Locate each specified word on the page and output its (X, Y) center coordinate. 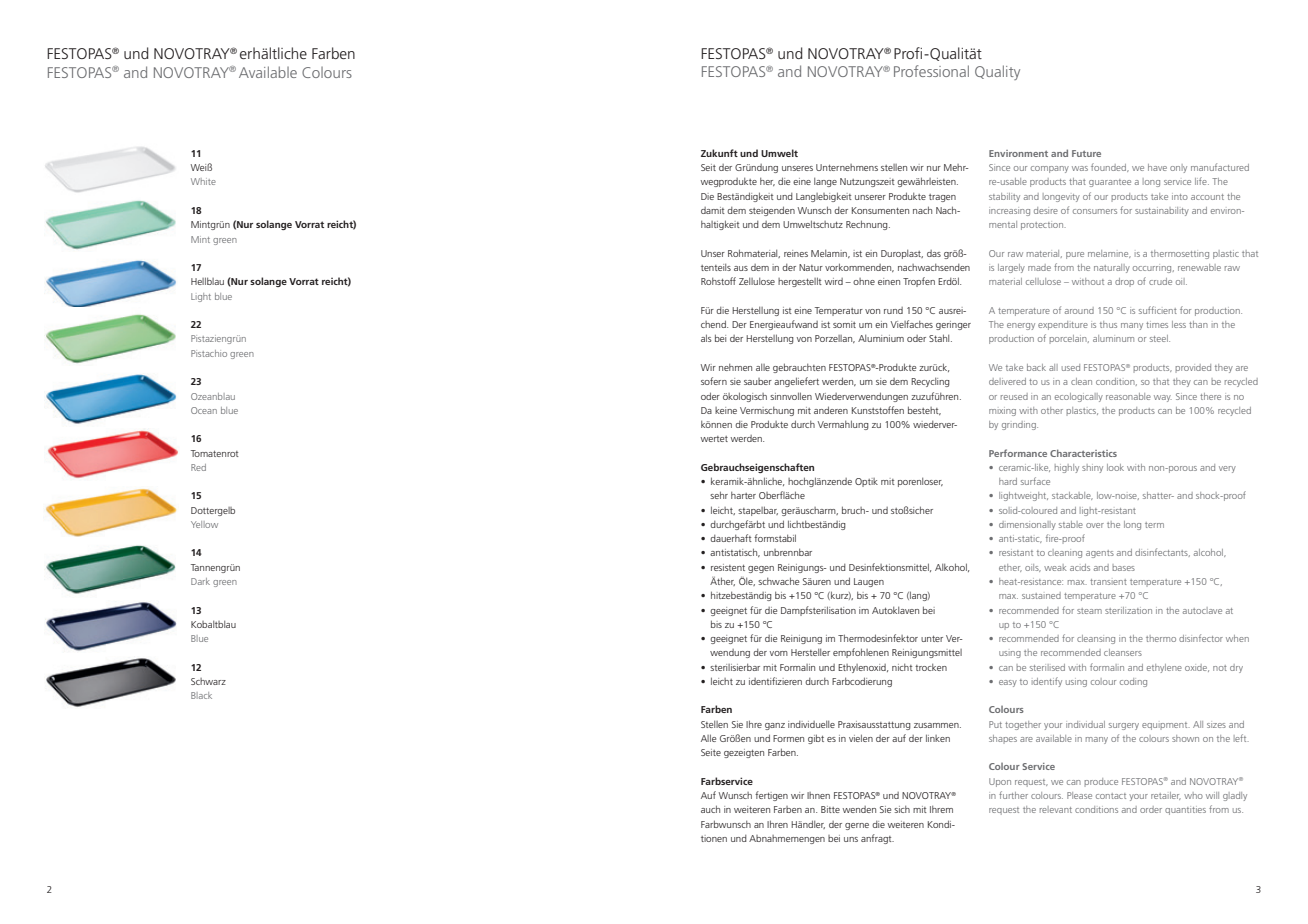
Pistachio (209, 353)
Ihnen (818, 795)
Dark (200, 581)
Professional (931, 71)
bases (1123, 567)
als (706, 338)
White (203, 181)
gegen (761, 569)
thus (1108, 324)
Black (201, 695)
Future (1086, 153)
